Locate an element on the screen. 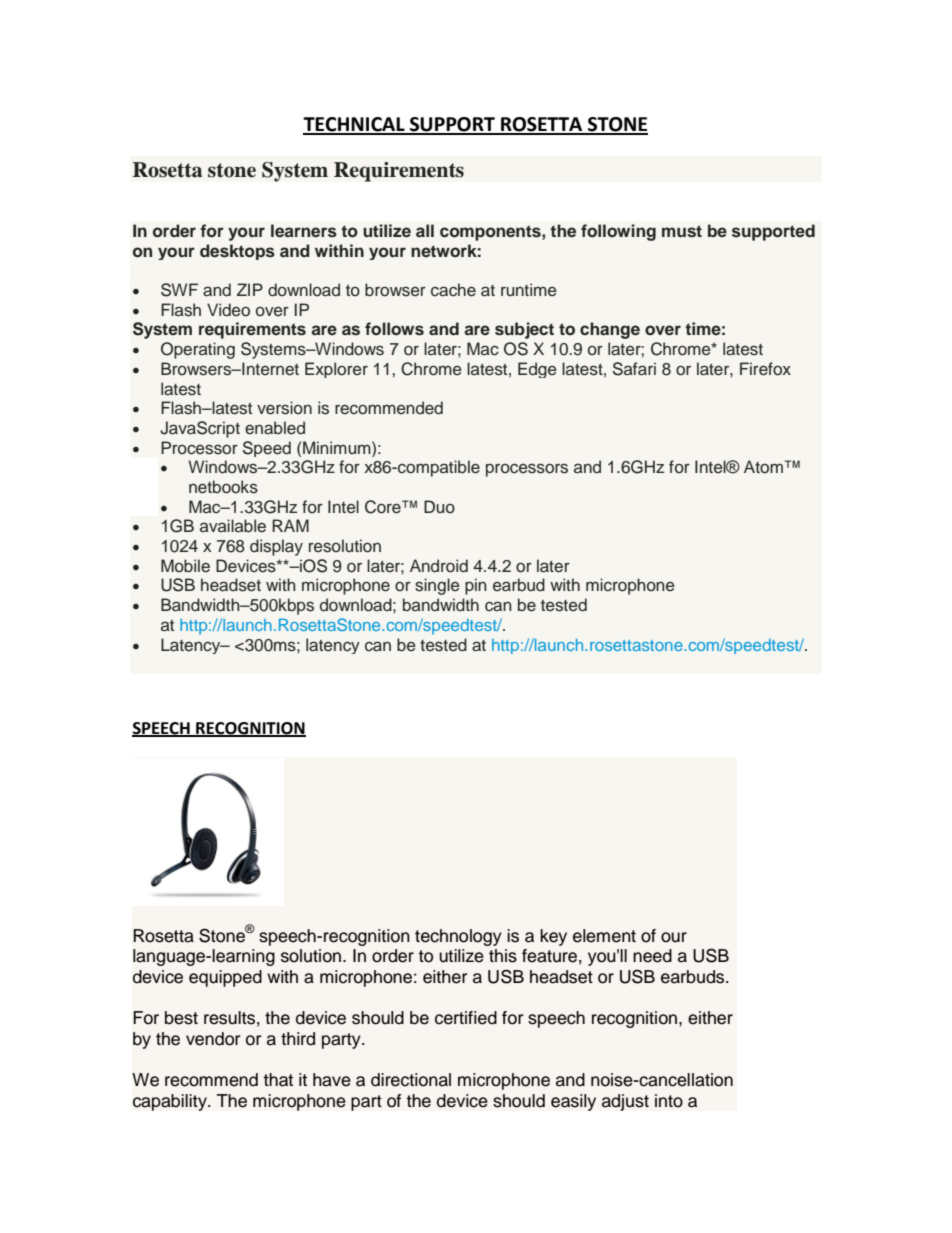 This screenshot has width=952, height=1233. that is located at coordinates (278, 1080).
